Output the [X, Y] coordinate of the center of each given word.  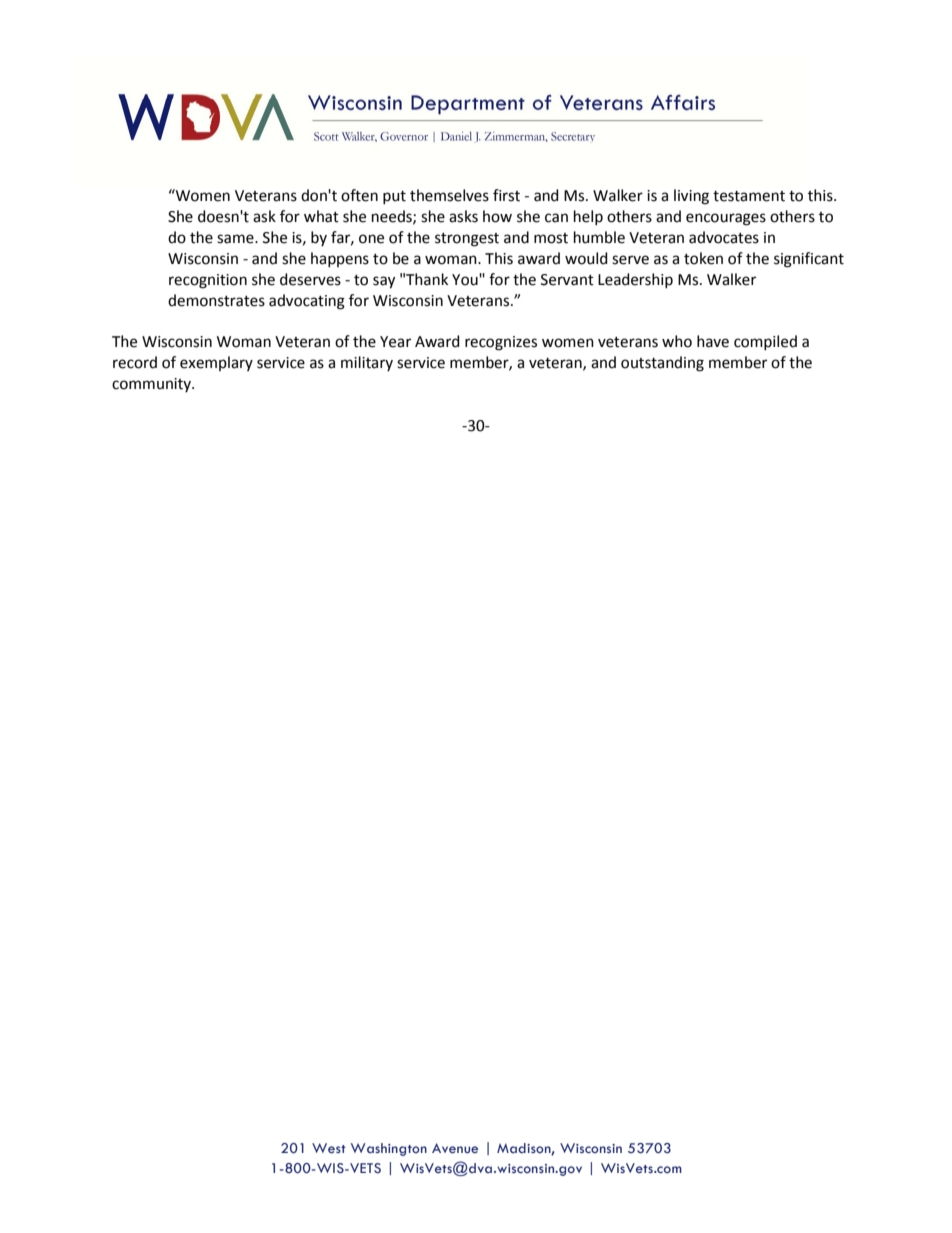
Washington [389, 1149]
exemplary [216, 363]
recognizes [501, 343]
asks [463, 216]
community [152, 385]
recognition [208, 281]
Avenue [455, 1148]
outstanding [662, 364]
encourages [726, 219]
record [135, 362]
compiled [765, 342]
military [367, 363]
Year [395, 342]
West [329, 1148]
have [713, 341]
